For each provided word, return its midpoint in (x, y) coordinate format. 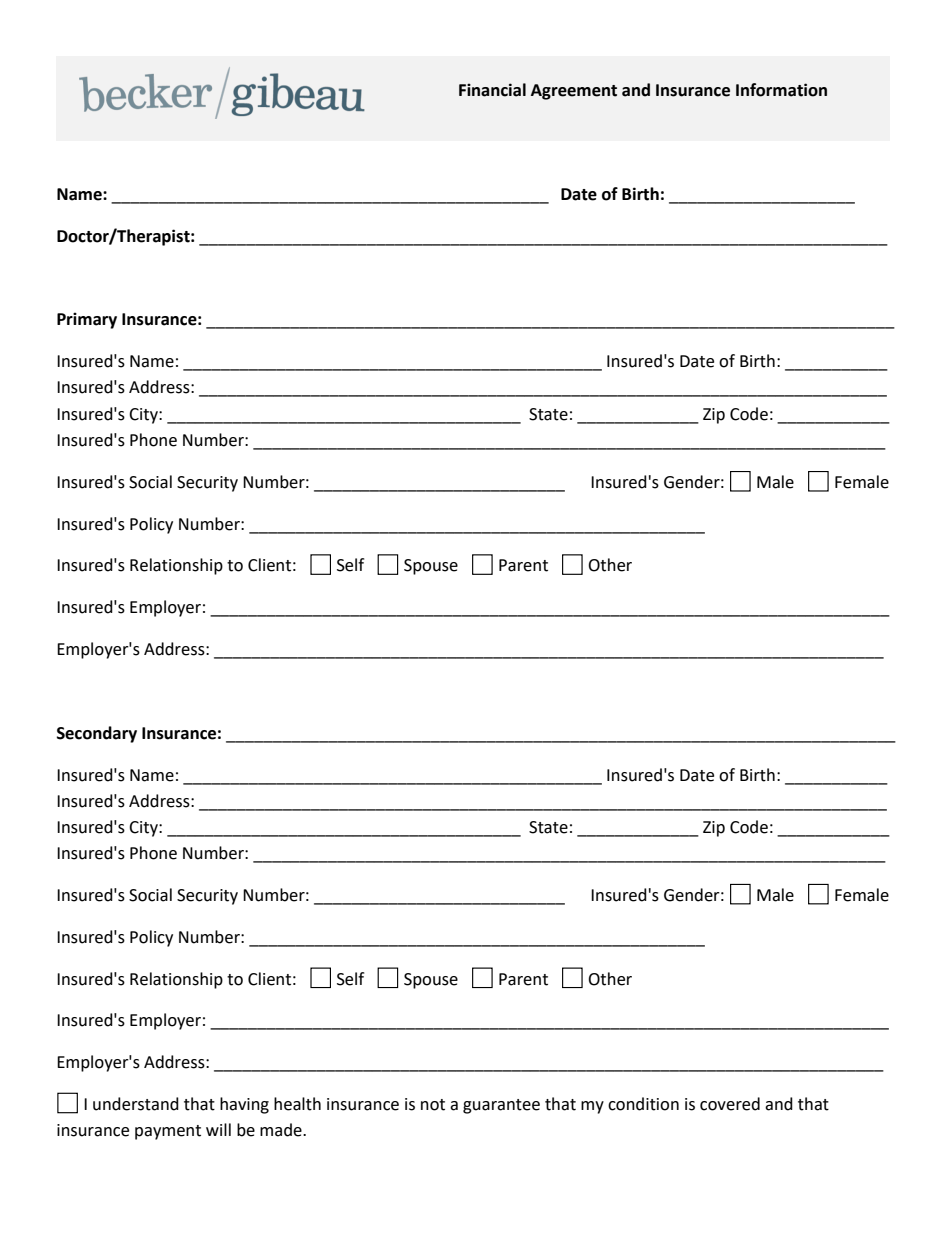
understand (136, 1104)
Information (781, 90)
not (433, 1105)
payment (168, 1132)
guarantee (501, 1106)
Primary (87, 320)
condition (643, 1104)
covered (730, 1104)
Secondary (97, 734)
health (297, 1104)
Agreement (574, 92)
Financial (492, 90)
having (244, 1105)
